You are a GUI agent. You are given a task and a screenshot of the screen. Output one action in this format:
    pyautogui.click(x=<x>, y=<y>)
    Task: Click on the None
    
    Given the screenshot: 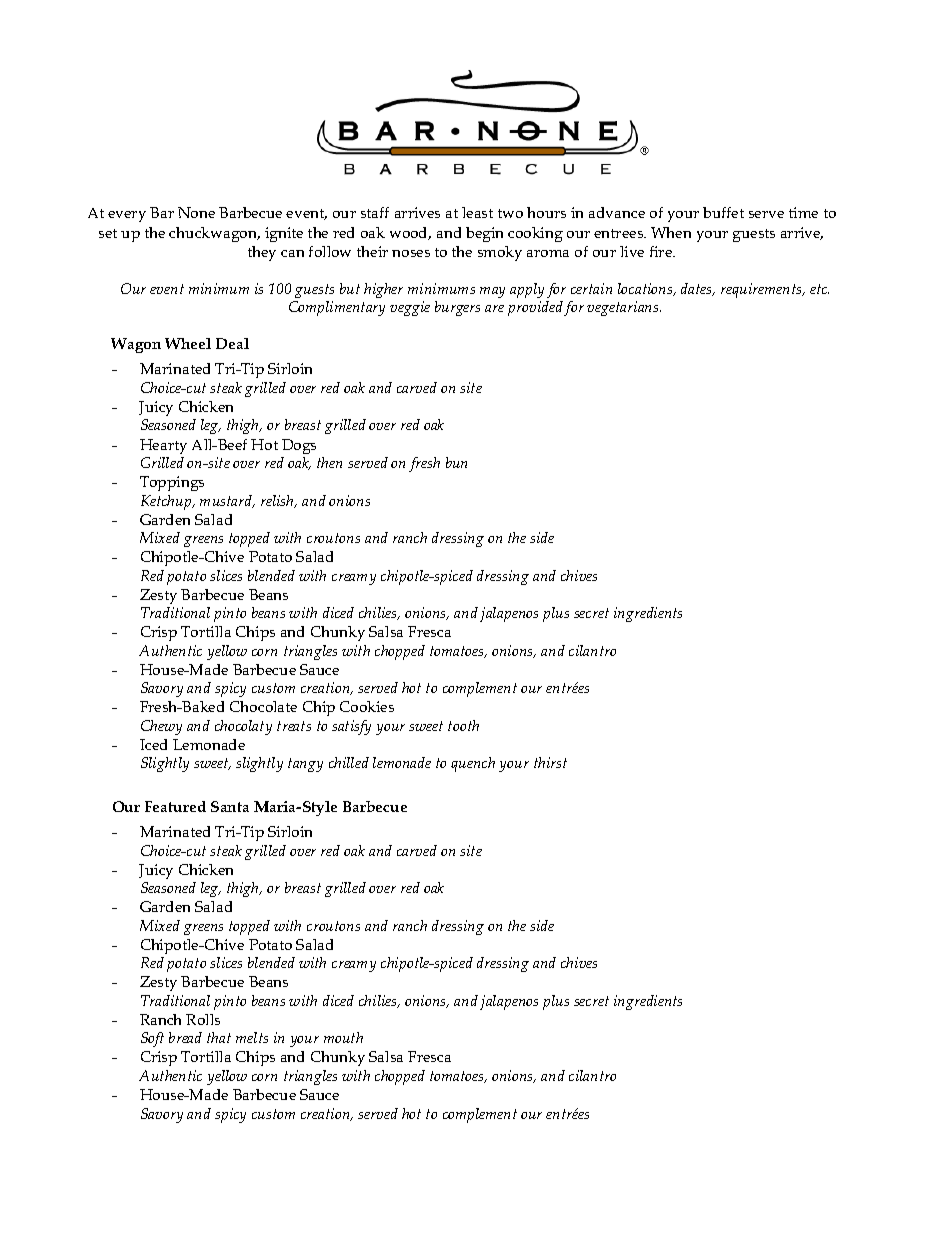 What is the action you would take?
    pyautogui.click(x=196, y=212)
